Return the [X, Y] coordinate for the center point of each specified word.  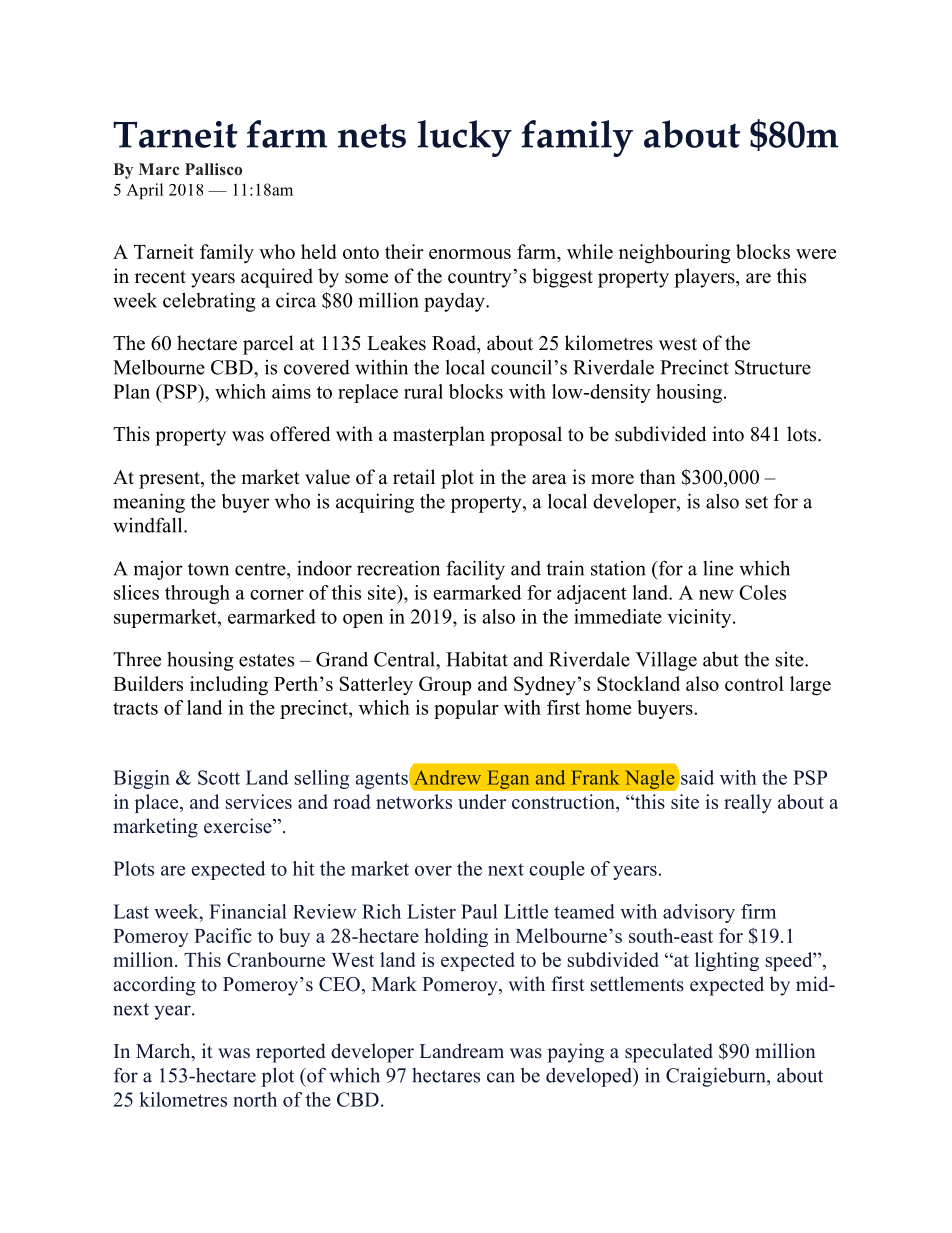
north [255, 1099]
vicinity [700, 618]
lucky [464, 138]
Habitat [477, 659]
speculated [669, 1053]
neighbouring [675, 254]
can [501, 1077]
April [144, 191]
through [197, 594]
